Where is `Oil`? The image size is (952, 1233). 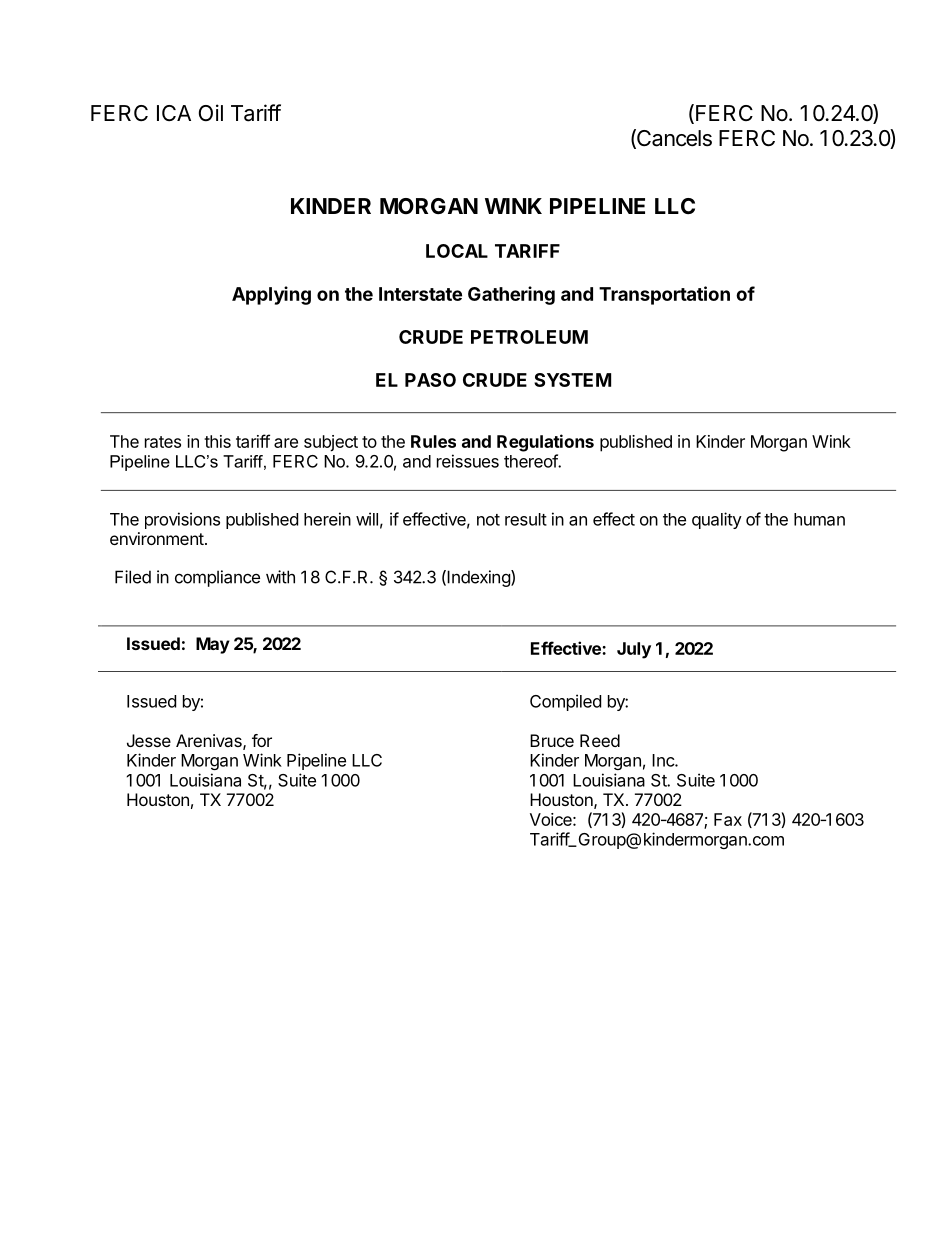
Oil is located at coordinates (211, 112).
